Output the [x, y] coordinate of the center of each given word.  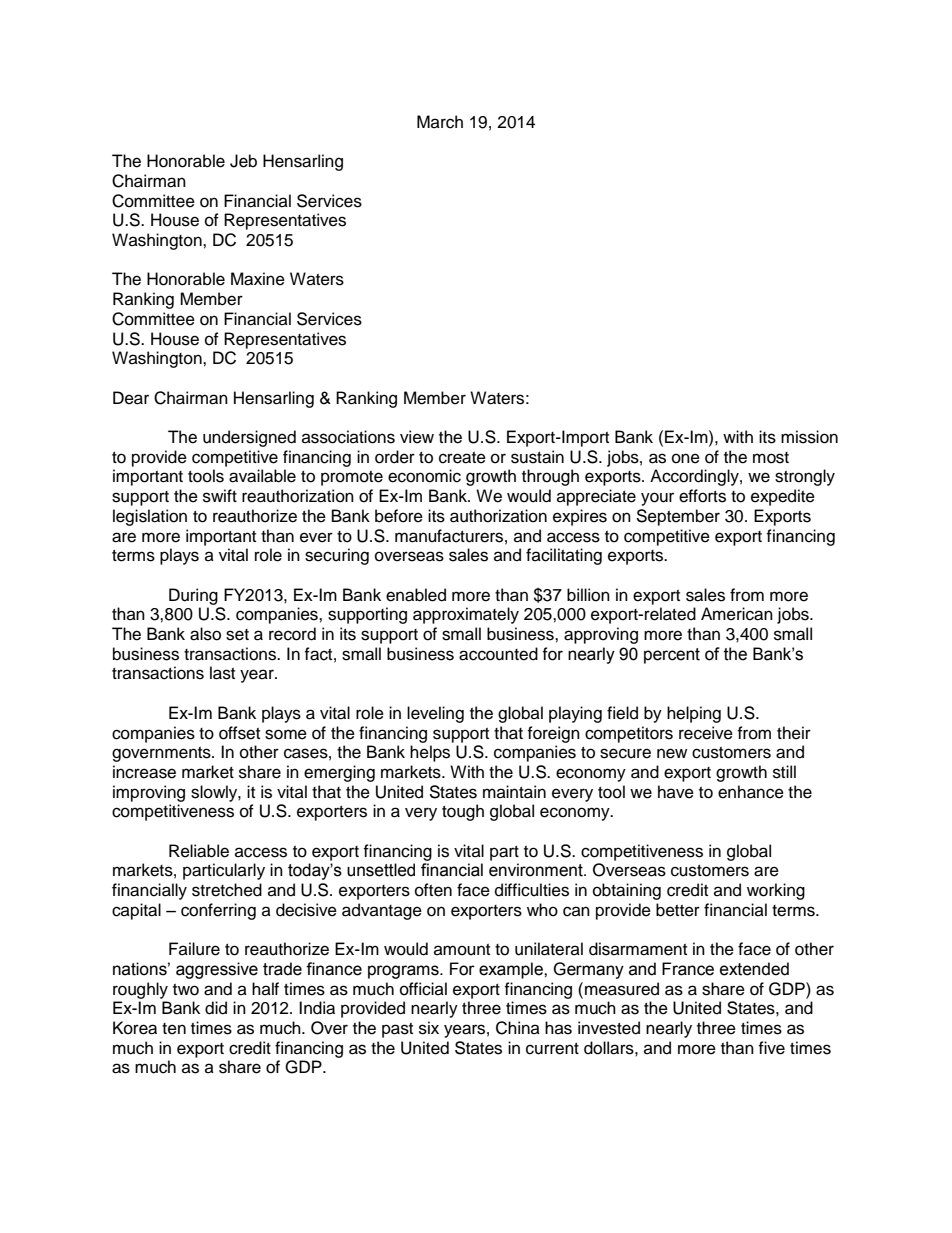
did [216, 1008]
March [440, 122]
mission [809, 437]
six [429, 1028]
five [771, 1048]
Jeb [243, 161]
